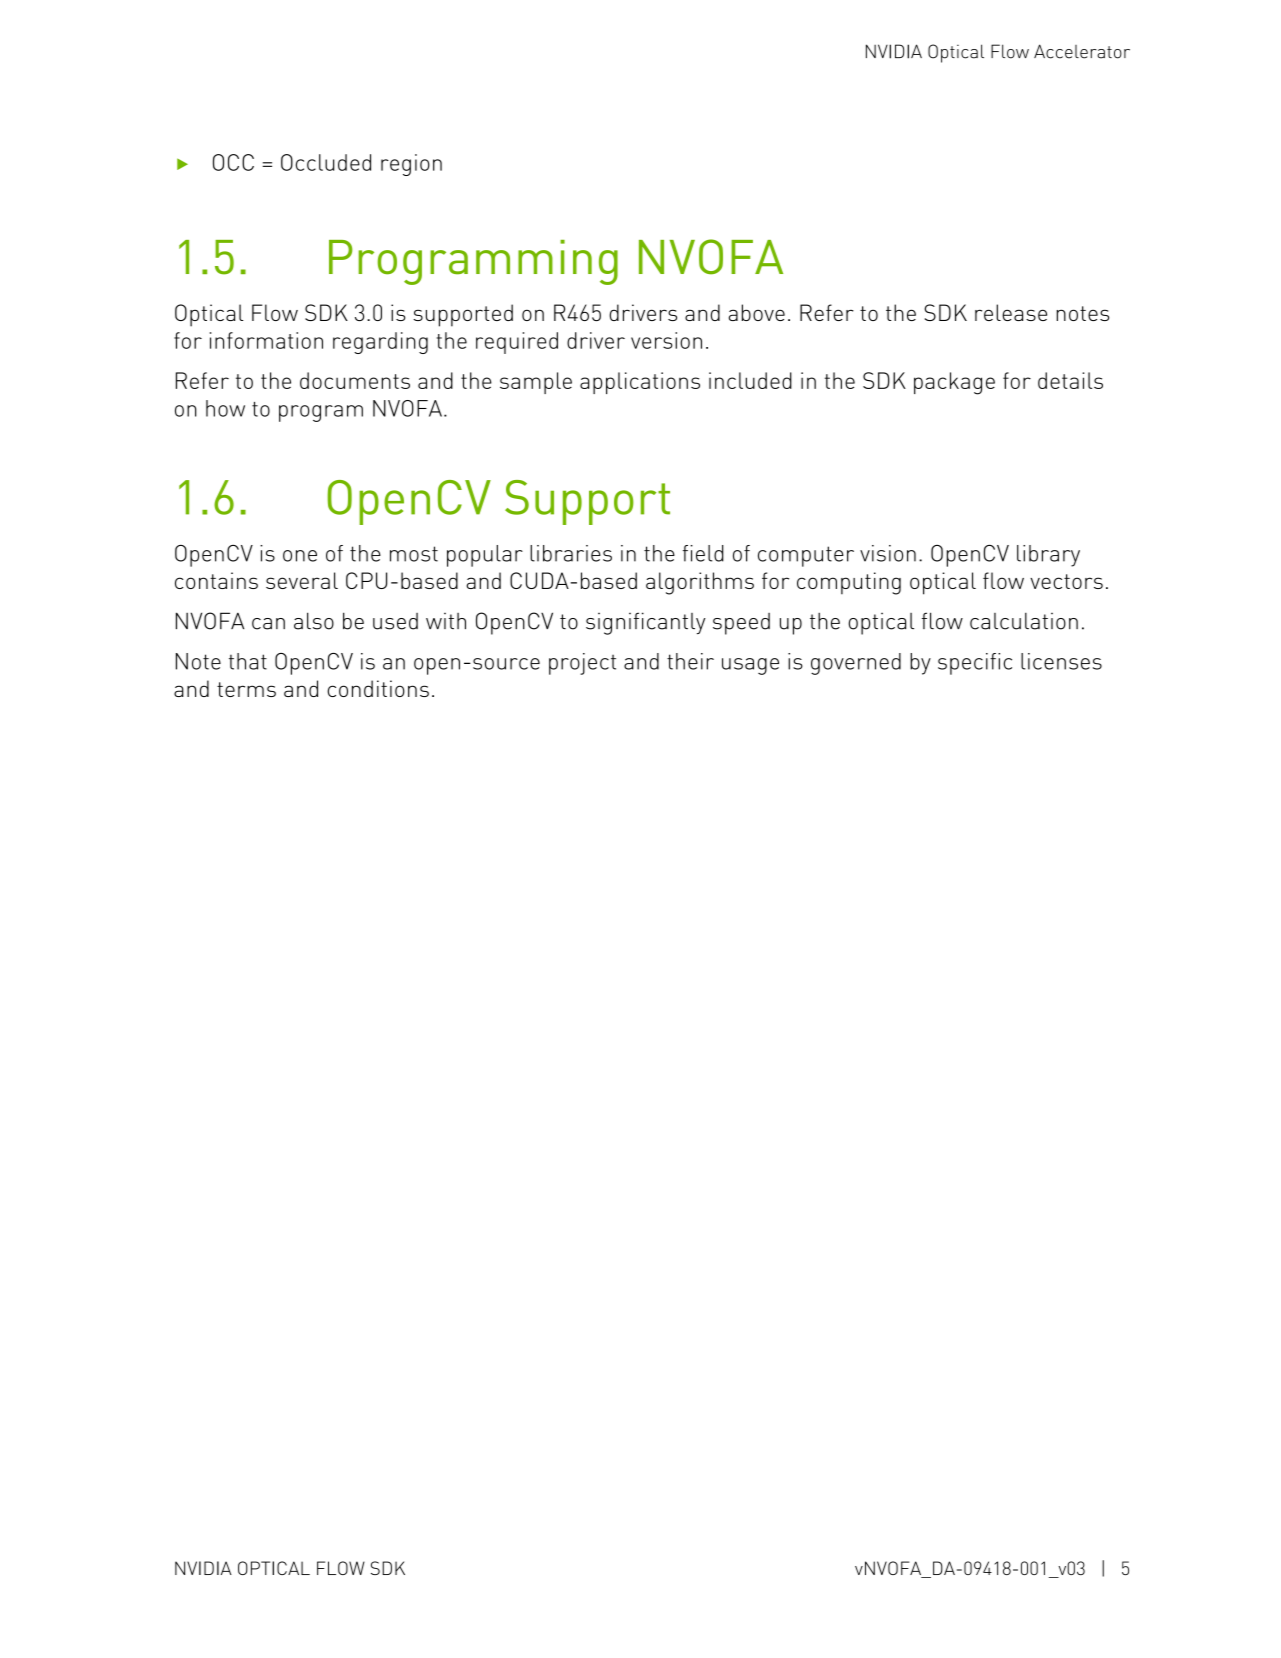  What do you see at coordinates (1048, 556) in the image?
I see `library` at bounding box center [1048, 556].
